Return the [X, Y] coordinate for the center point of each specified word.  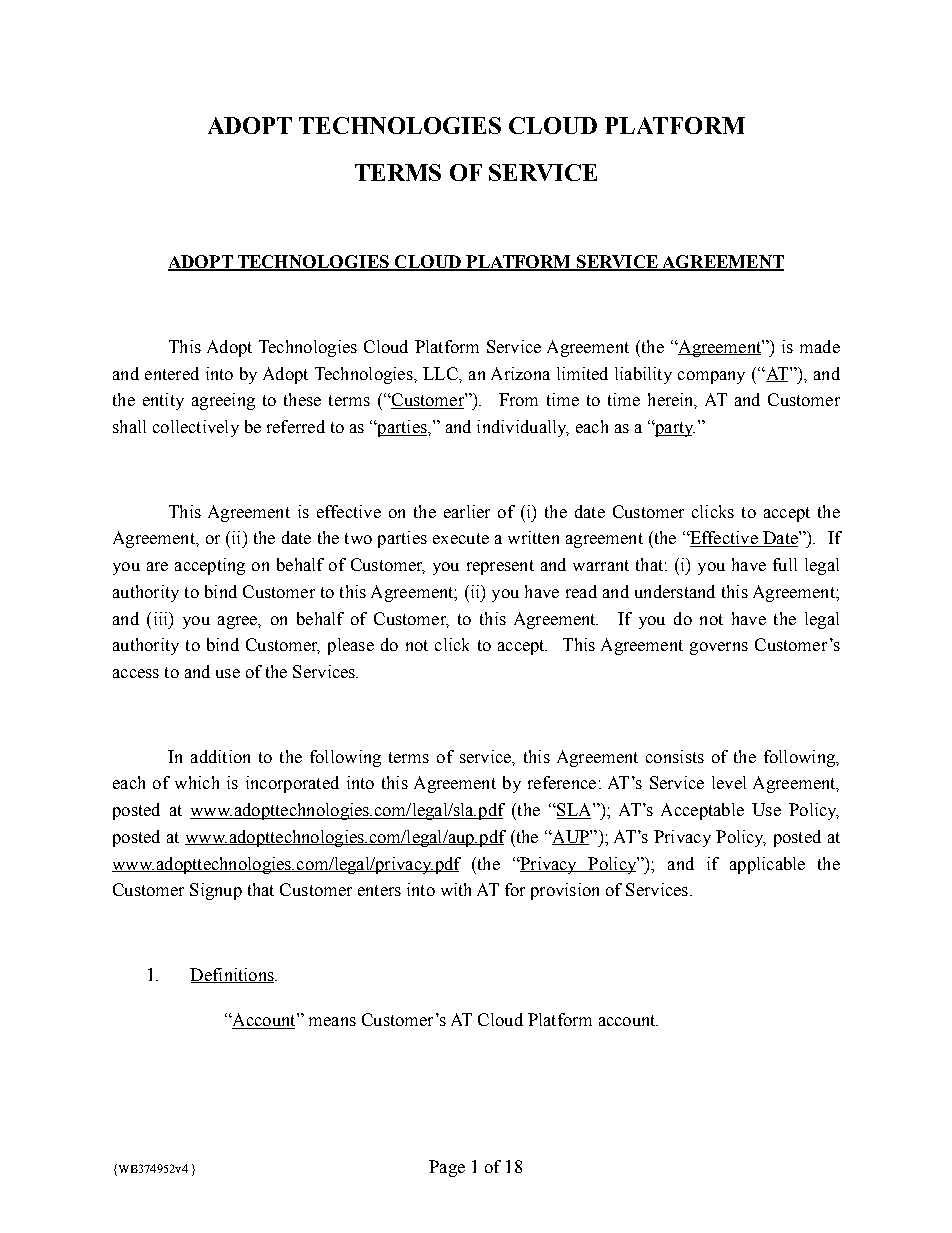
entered [172, 373]
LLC [441, 373]
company [711, 377]
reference [562, 782]
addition [220, 756]
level [729, 782]
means [332, 1021]
